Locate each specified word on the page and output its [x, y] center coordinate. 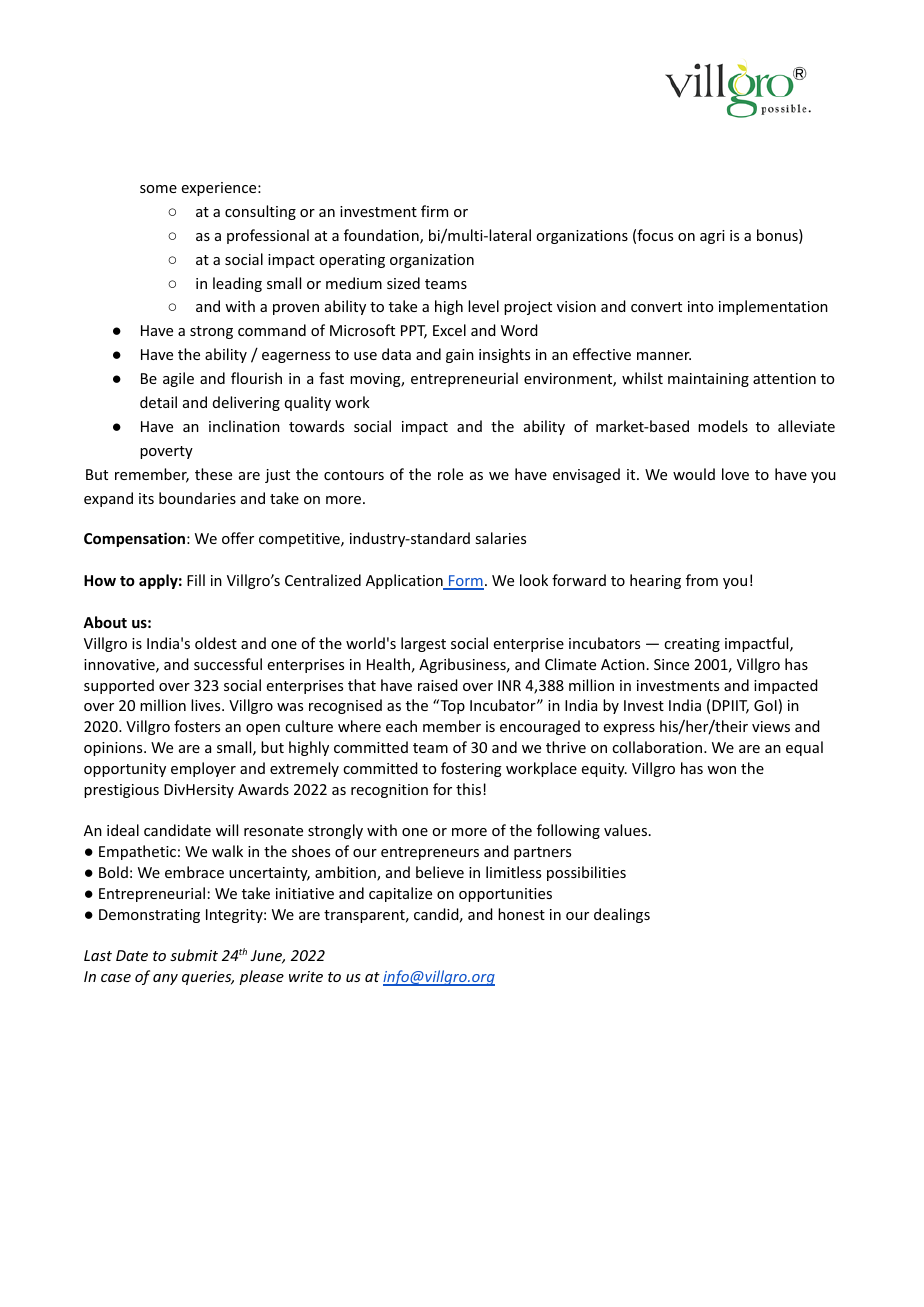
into [700, 306]
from [702, 580]
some [158, 189]
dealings [622, 915]
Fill [196, 580]
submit [194, 955]
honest [521, 914]
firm [434, 211]
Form [465, 582]
